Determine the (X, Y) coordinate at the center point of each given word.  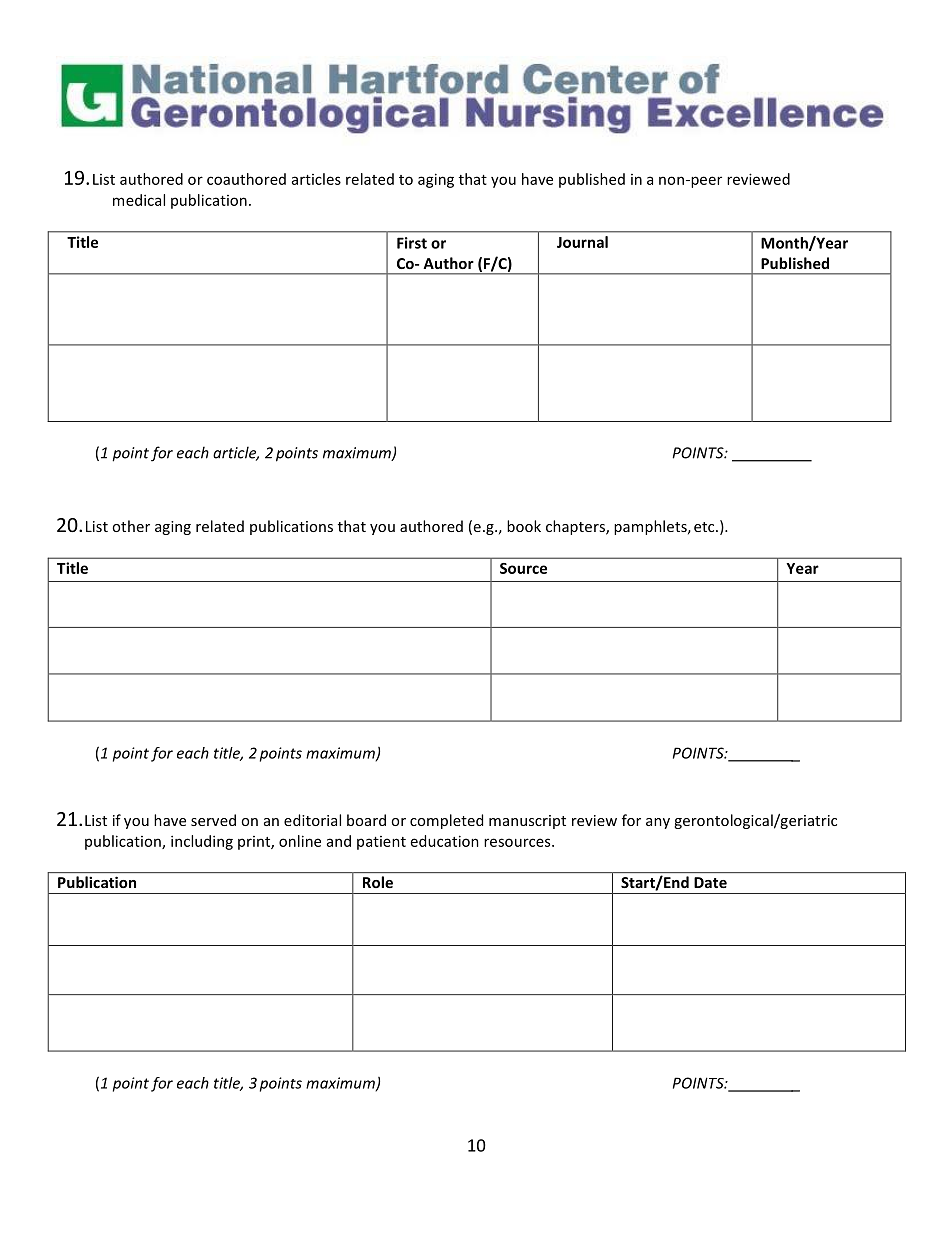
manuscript (527, 822)
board (366, 820)
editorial (312, 820)
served (213, 820)
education (445, 841)
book (524, 526)
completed (446, 821)
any (658, 823)
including (202, 842)
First (412, 243)
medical (139, 200)
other (131, 526)
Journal (582, 242)
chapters (576, 527)
